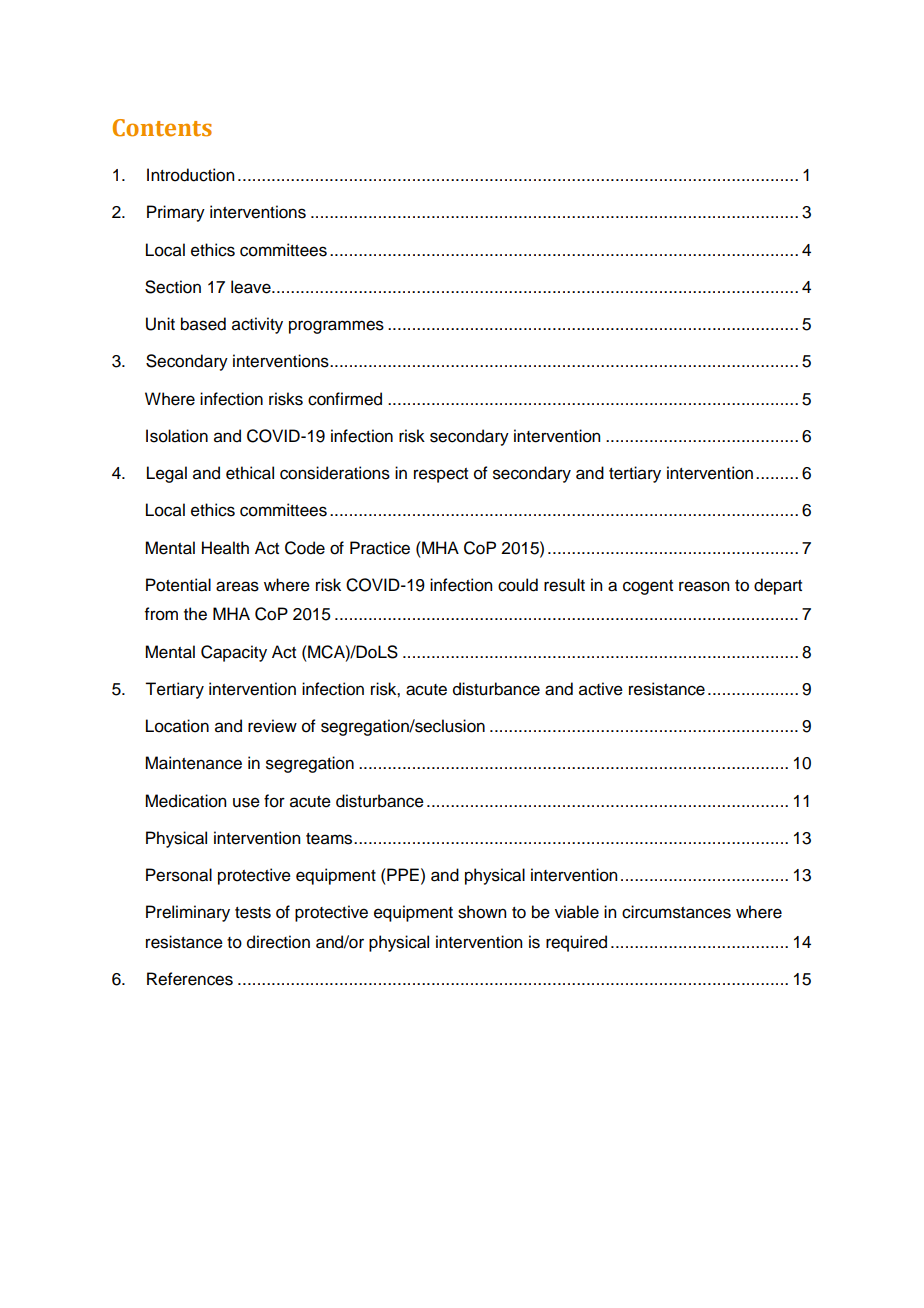 The image size is (924, 1308). I want to click on direction, so click(278, 942).
